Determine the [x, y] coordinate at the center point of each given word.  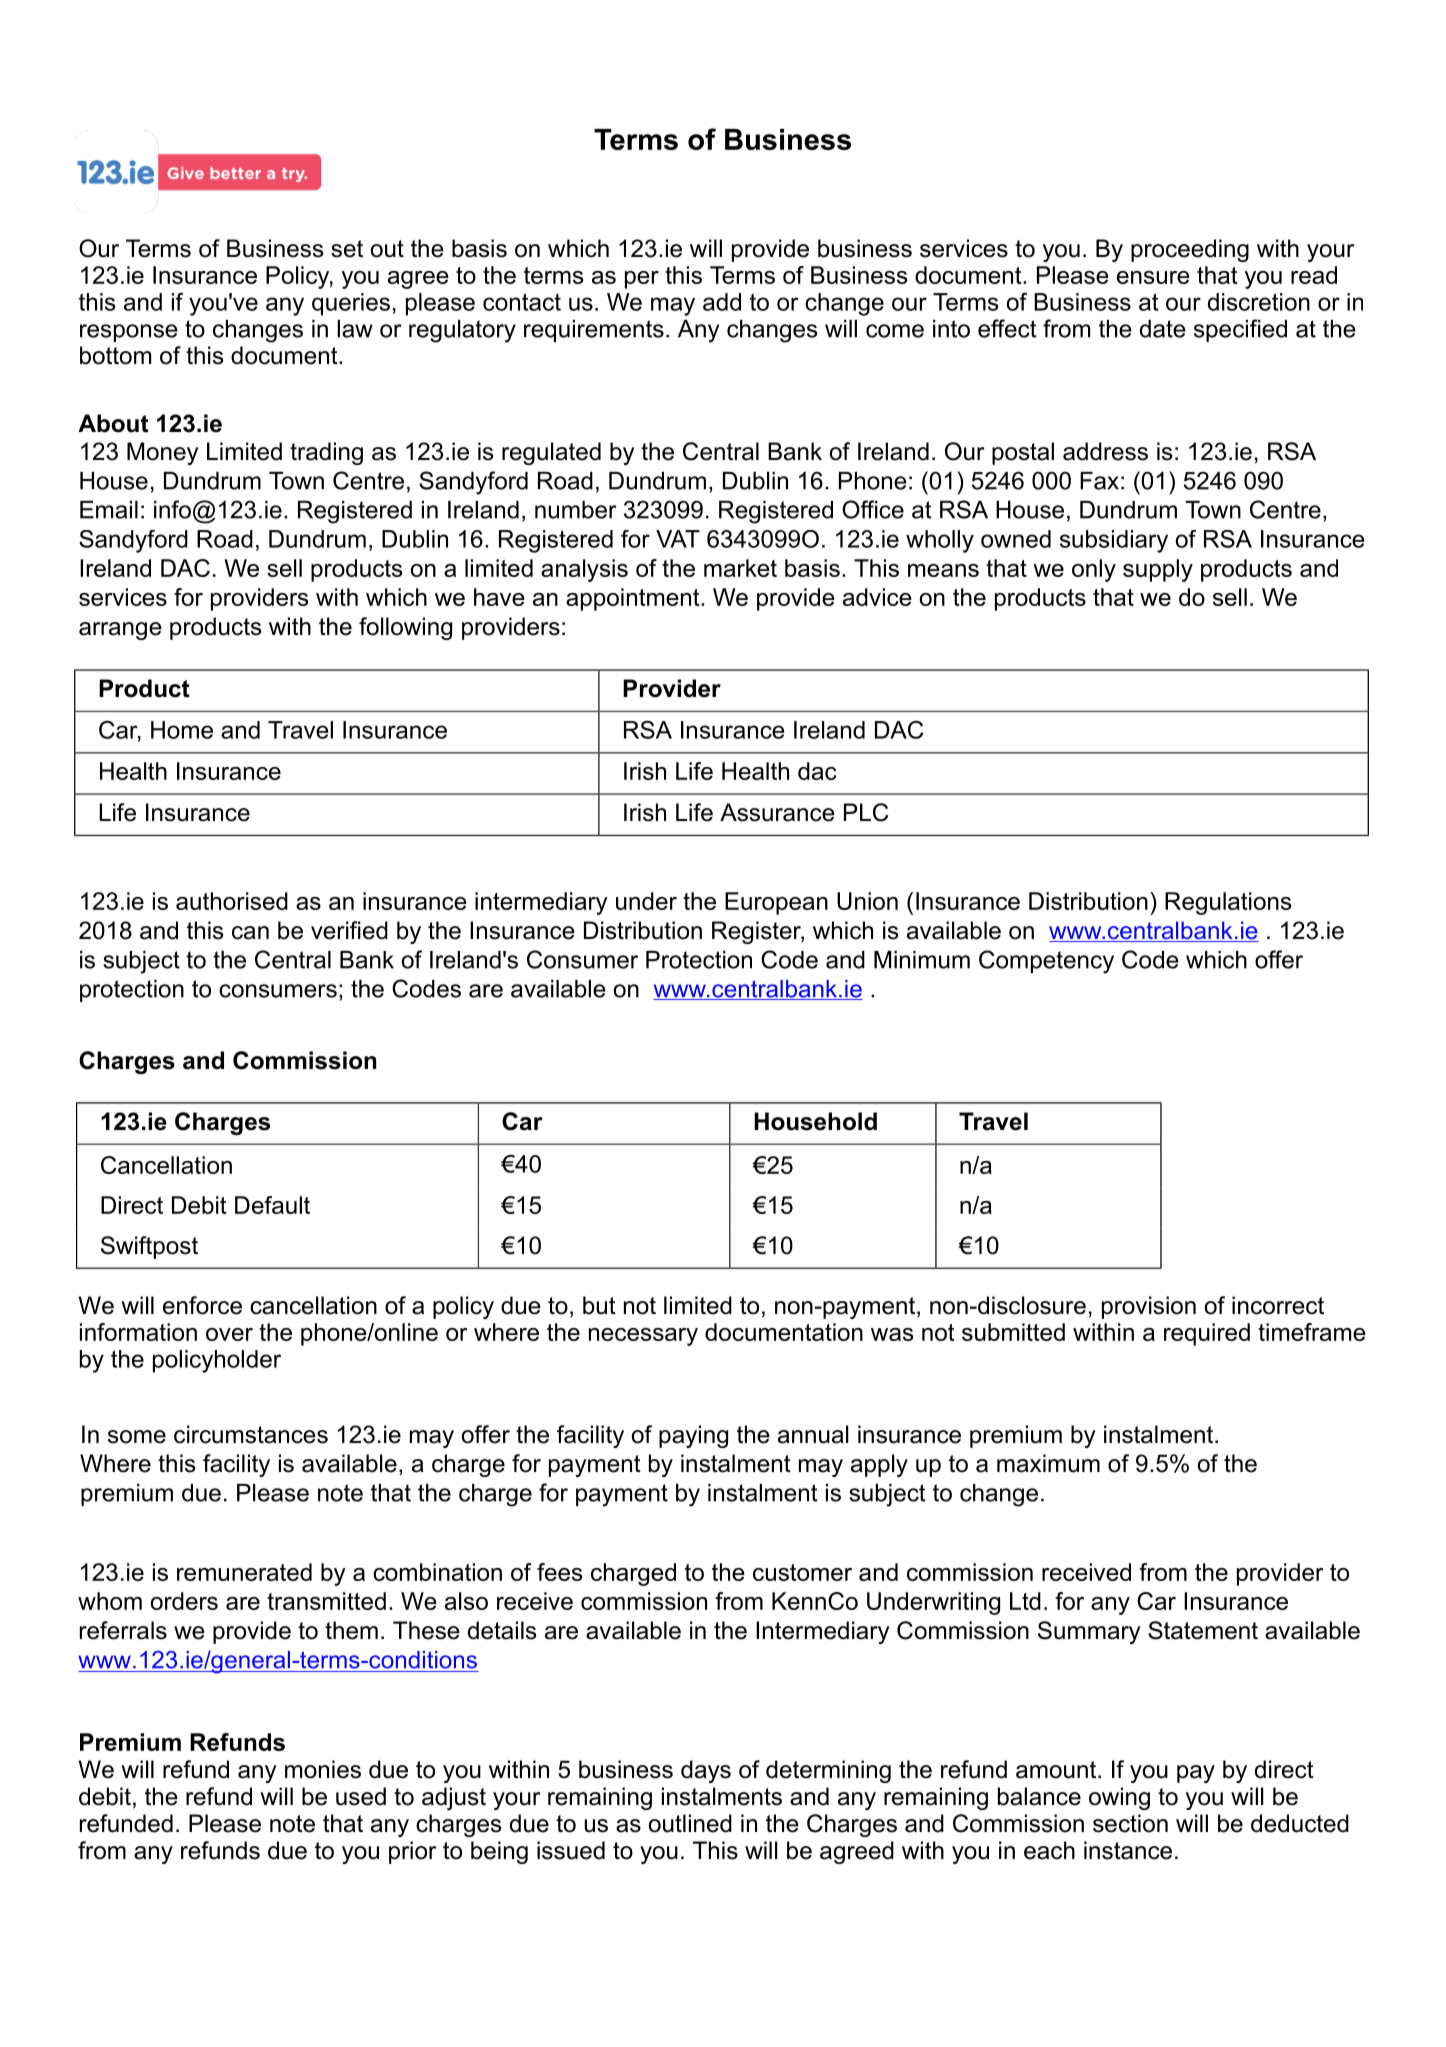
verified [349, 930]
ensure [1153, 277]
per [642, 280]
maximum [1048, 1463]
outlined [690, 1823]
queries [351, 304]
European [776, 903]
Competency [1046, 962]
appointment [634, 599]
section [1130, 1823]
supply [1158, 570]
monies [323, 1769]
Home [182, 730]
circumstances [251, 1434]
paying [693, 1436]
